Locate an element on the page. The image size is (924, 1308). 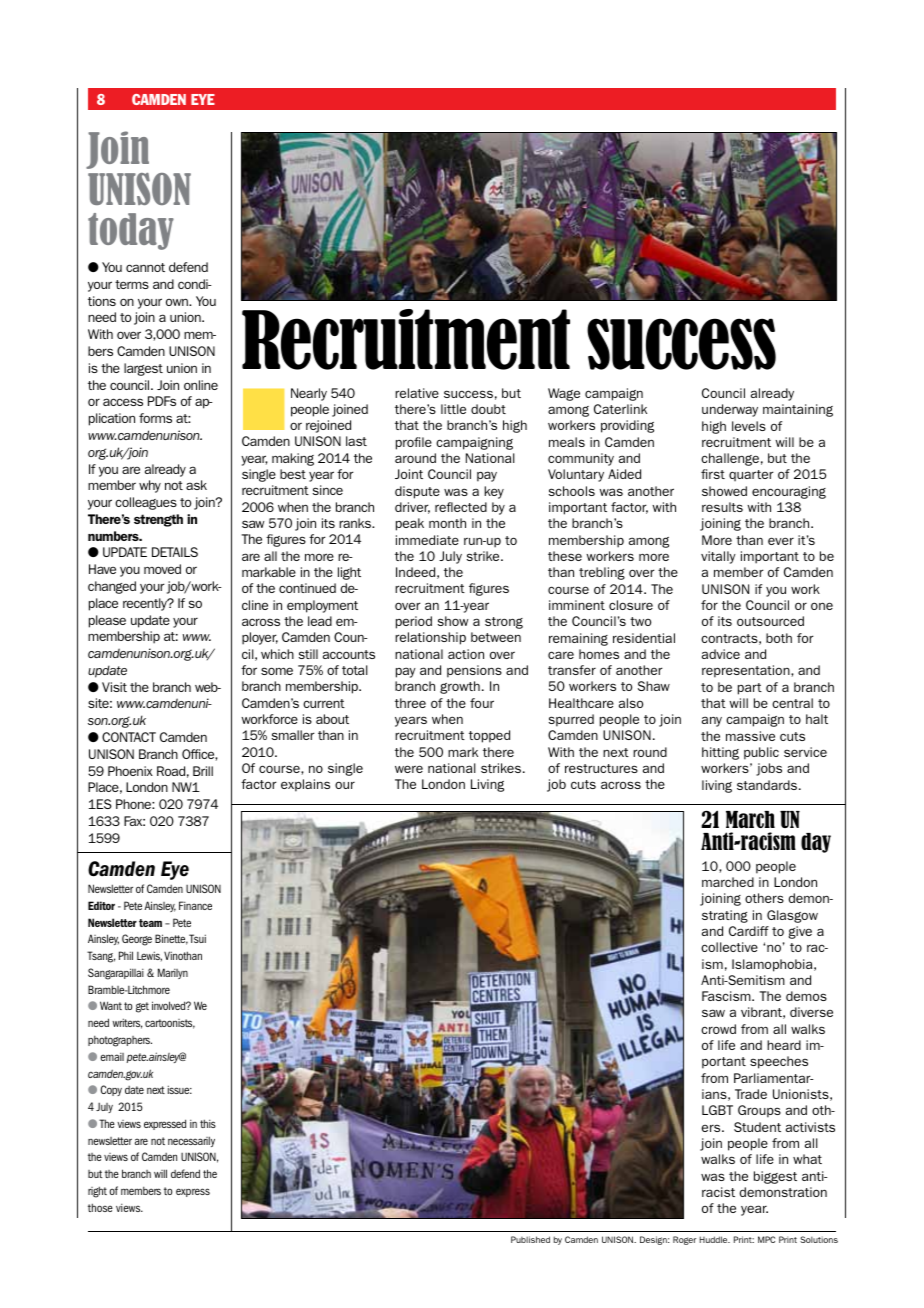
massive is located at coordinates (750, 736).
